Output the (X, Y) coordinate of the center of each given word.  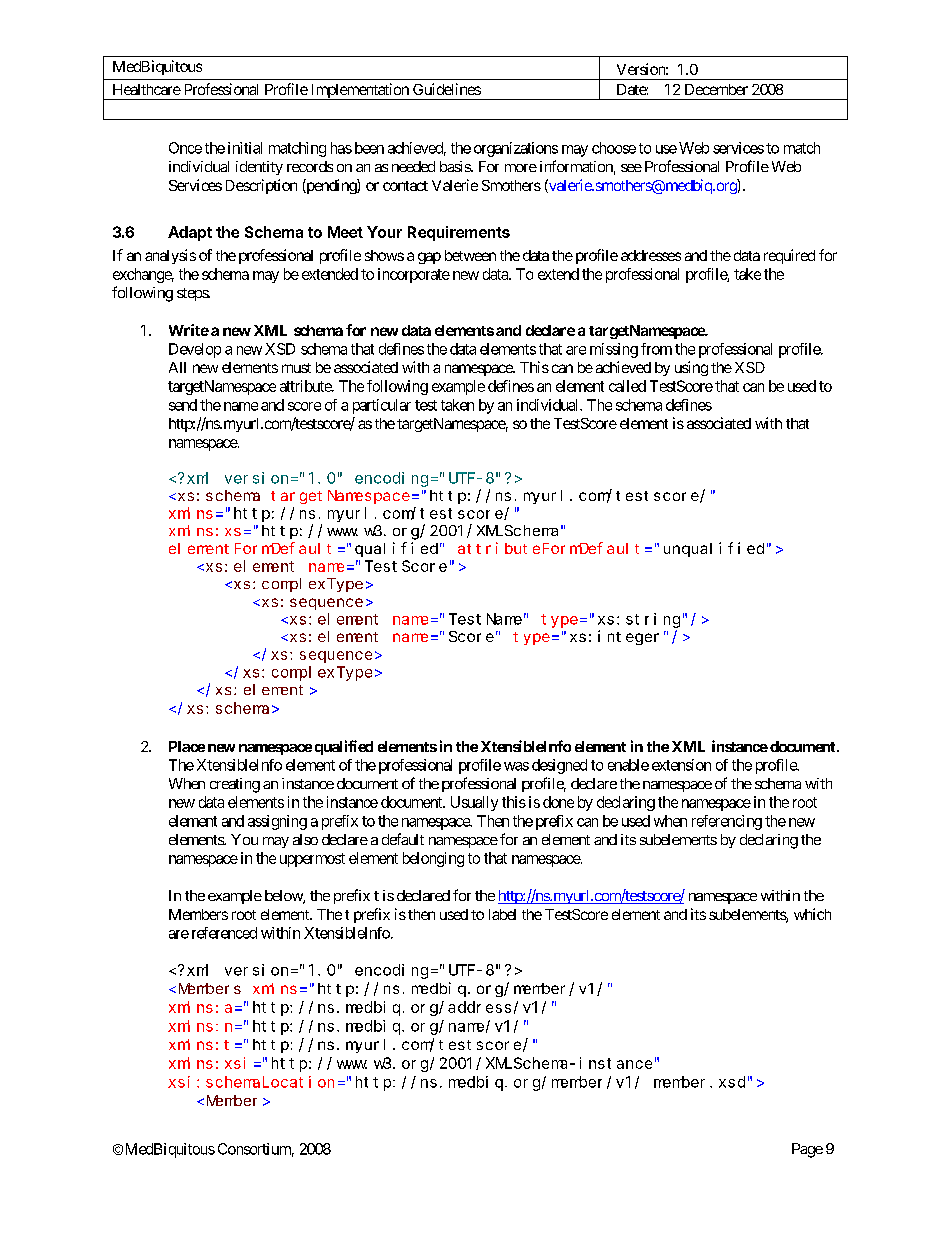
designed (559, 766)
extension (681, 765)
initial (245, 148)
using (691, 368)
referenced (224, 933)
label (502, 914)
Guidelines (447, 89)
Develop (195, 350)
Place (187, 746)
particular (382, 406)
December (716, 89)
